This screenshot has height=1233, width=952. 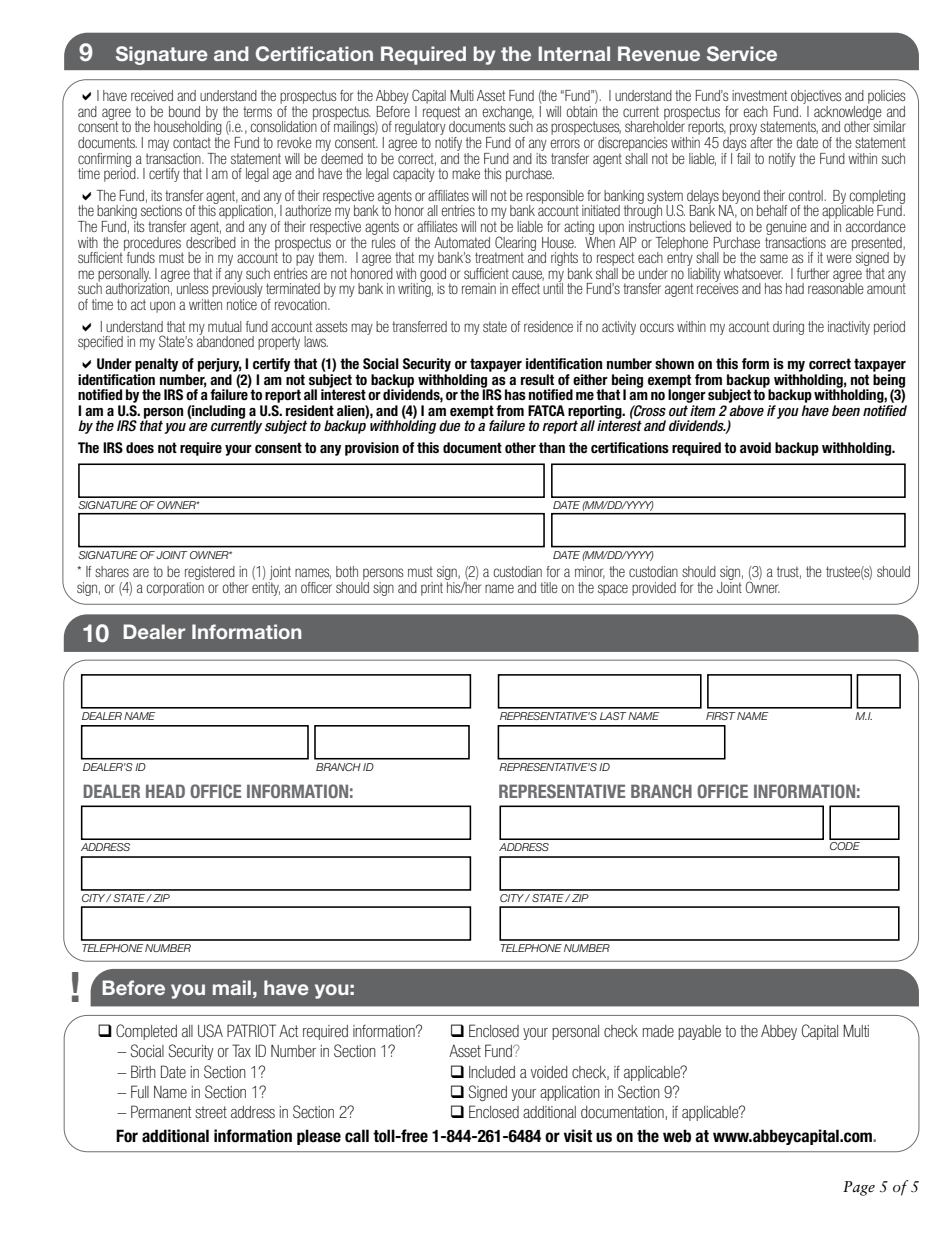 What do you see at coordinates (654, 589) in the screenshot?
I see `provided` at bounding box center [654, 589].
